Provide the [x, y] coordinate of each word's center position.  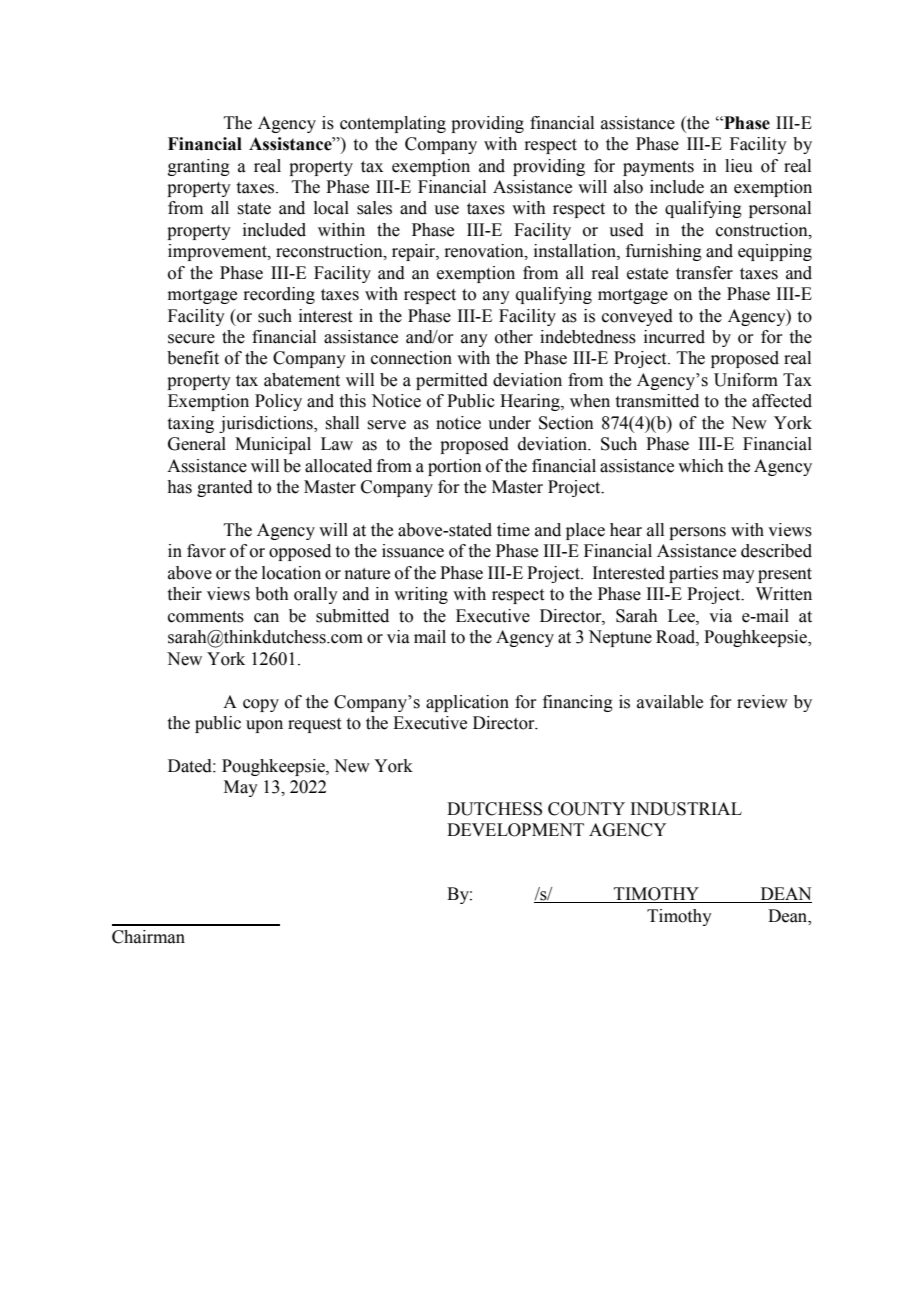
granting [199, 167]
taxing [191, 424]
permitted [452, 381]
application [467, 703]
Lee [682, 616]
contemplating [393, 124]
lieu [739, 166]
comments [206, 617]
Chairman [148, 937]
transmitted [657, 401]
